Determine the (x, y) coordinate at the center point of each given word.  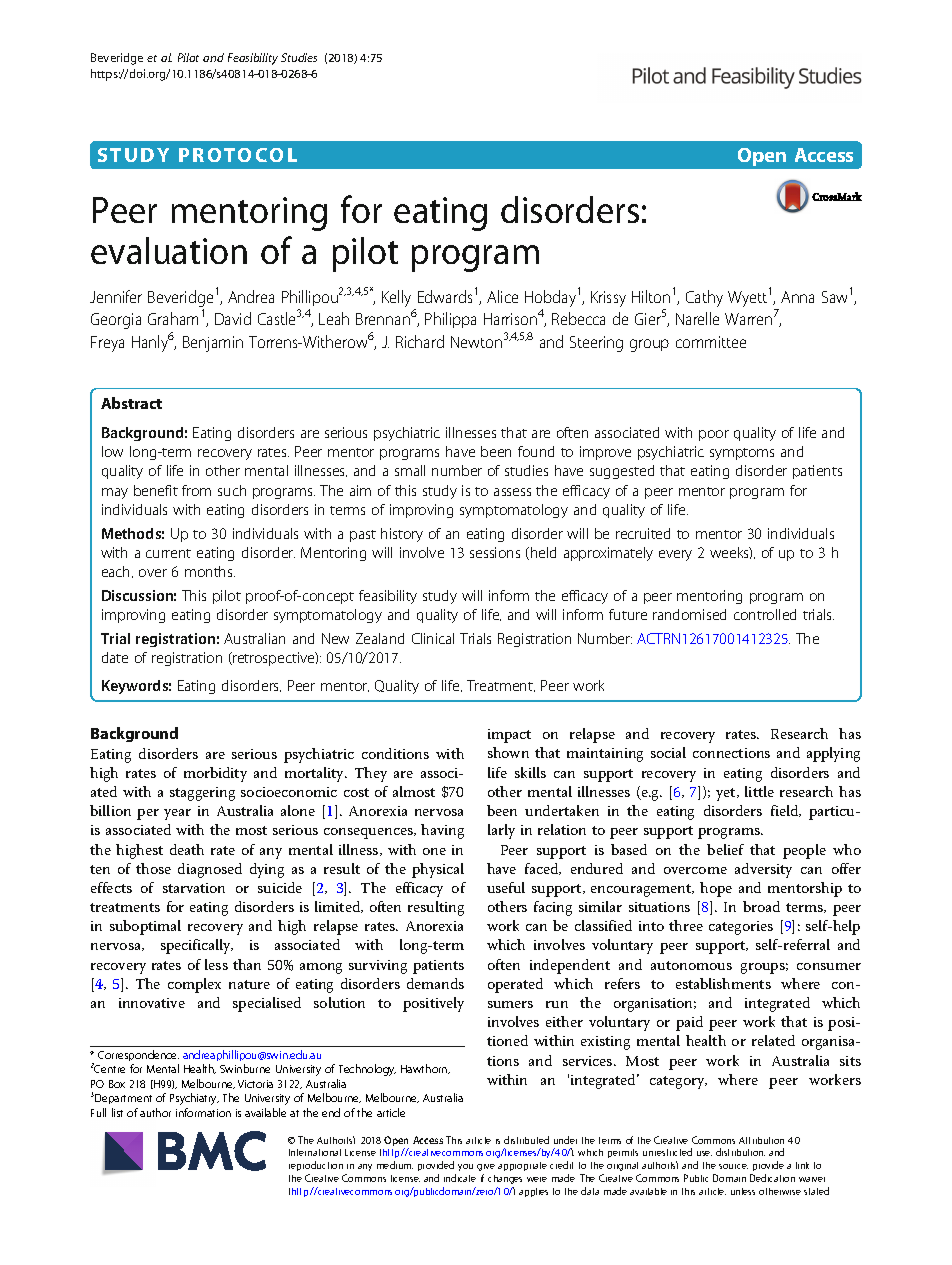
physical (438, 870)
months (210, 571)
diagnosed (210, 870)
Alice (502, 296)
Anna (797, 297)
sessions (495, 552)
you (465, 1167)
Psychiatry (194, 1099)
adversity (763, 870)
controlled (765, 614)
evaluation (169, 250)
